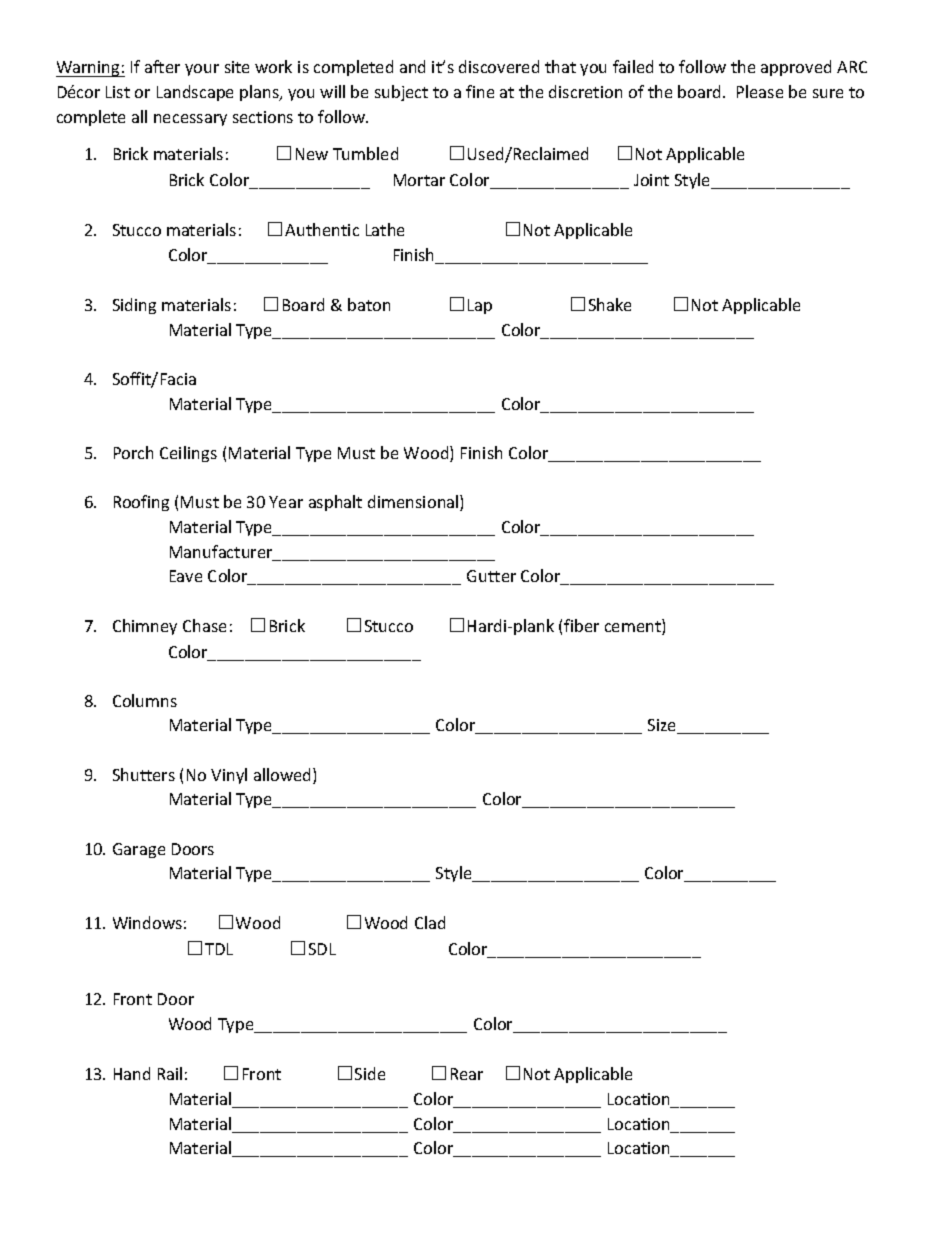 This image has height=1233, width=952. I want to click on Gutter, so click(491, 576).
